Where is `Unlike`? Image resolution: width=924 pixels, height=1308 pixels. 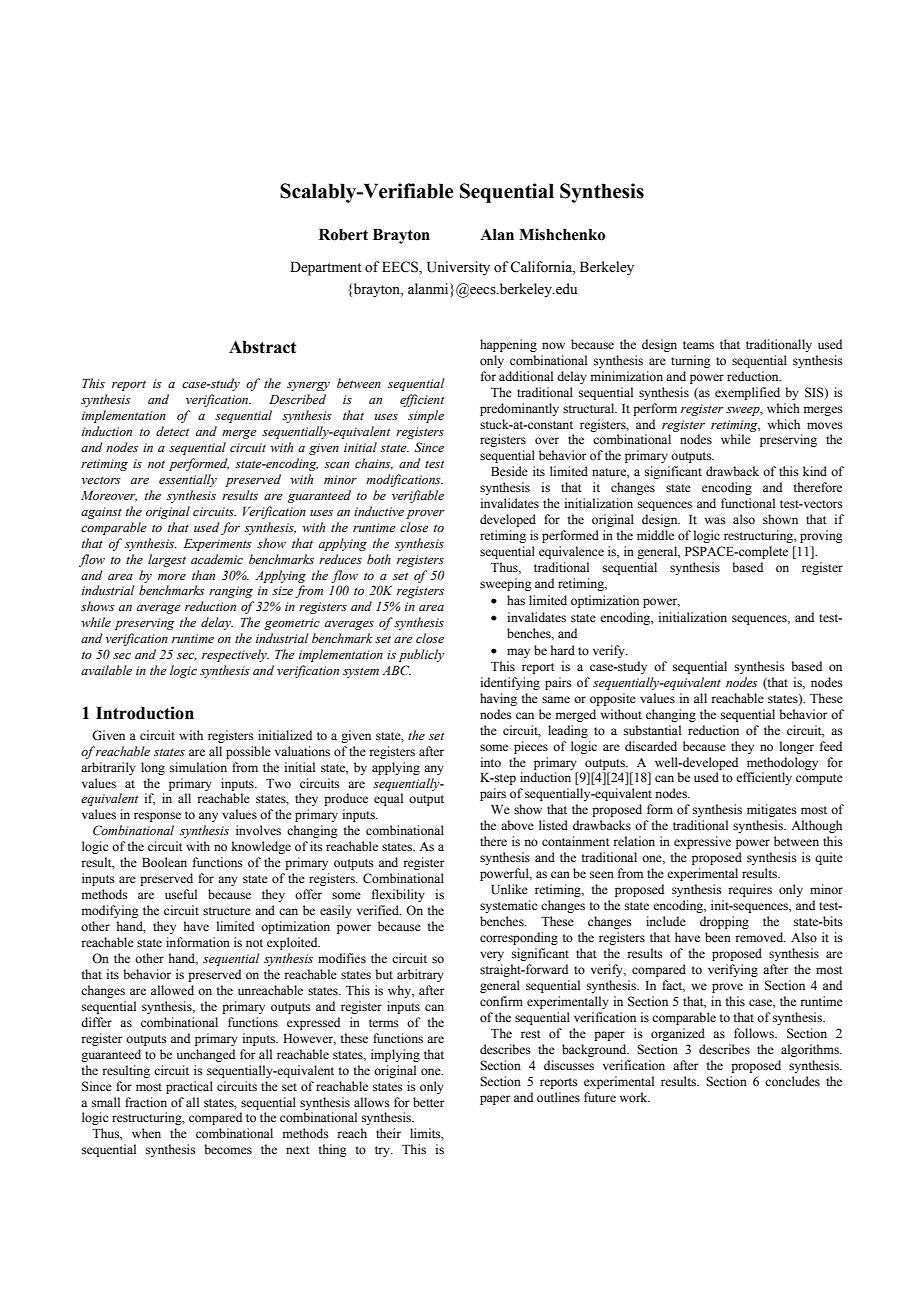
Unlike is located at coordinates (509, 889).
